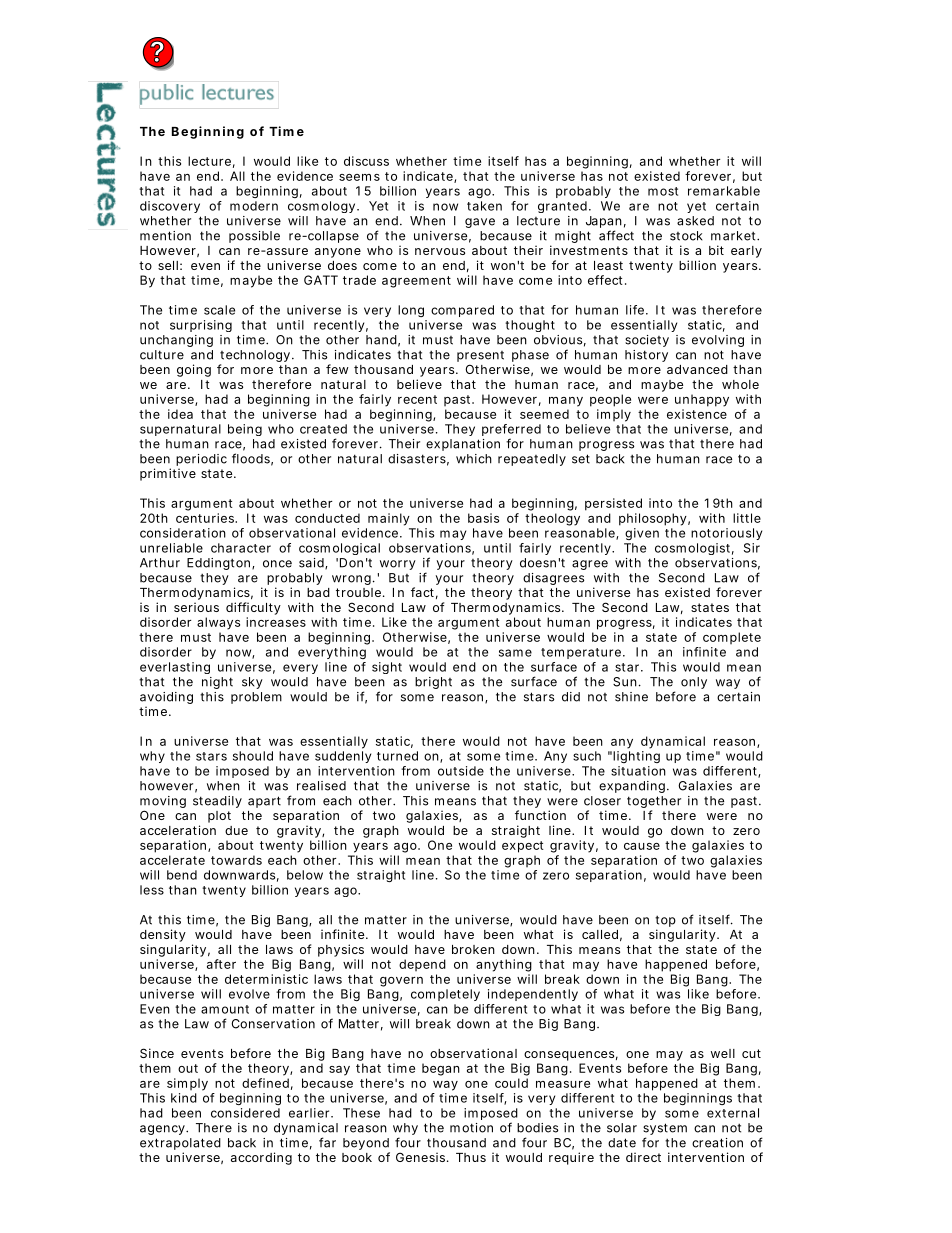 Image resolution: width=952 pixels, height=1233 pixels. I want to click on only, so click(694, 683).
